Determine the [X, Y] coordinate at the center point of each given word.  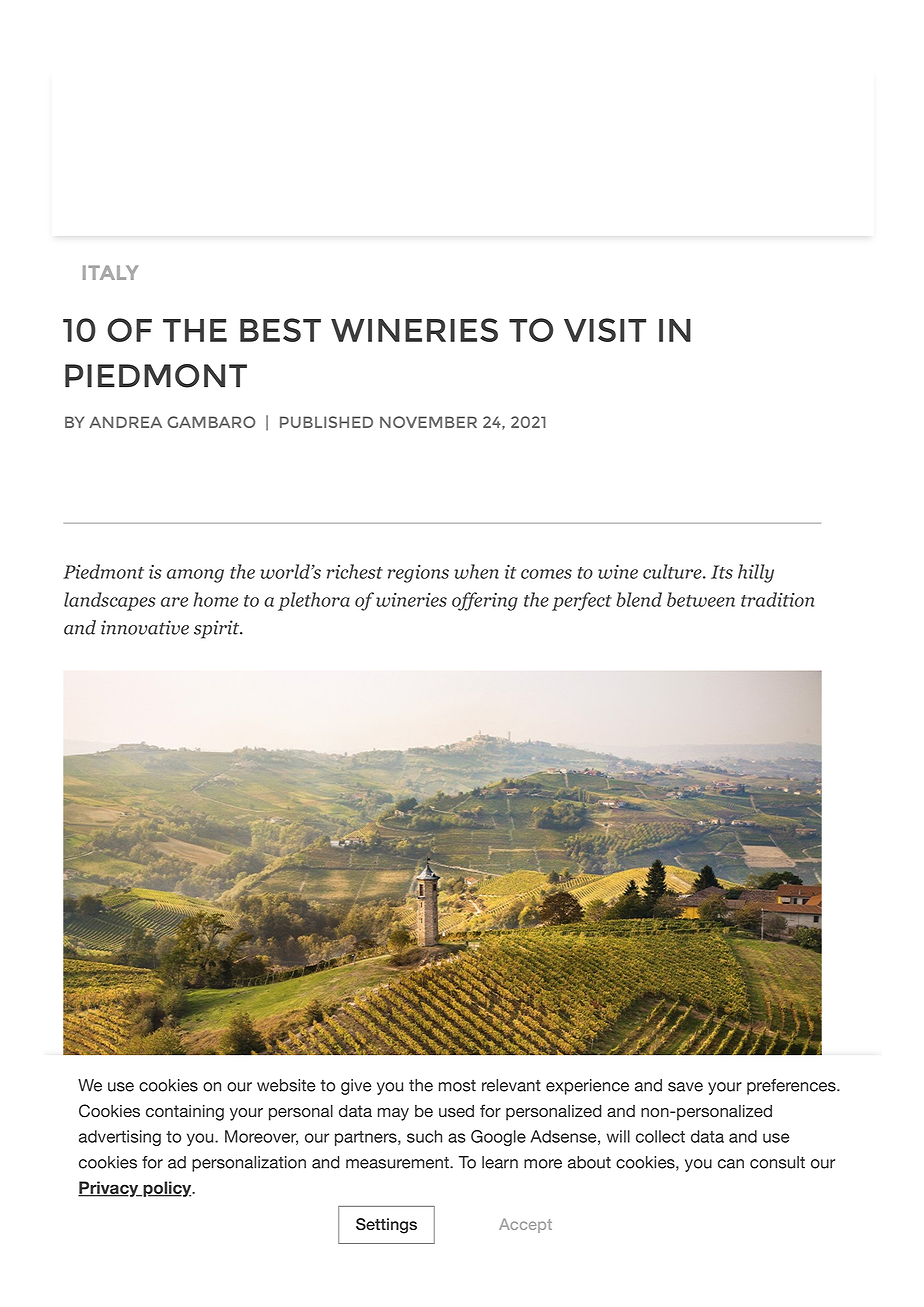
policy [167, 1189]
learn [500, 1162]
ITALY [110, 272]
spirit [218, 629]
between [701, 599]
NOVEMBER [428, 422]
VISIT [605, 330]
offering [485, 601]
